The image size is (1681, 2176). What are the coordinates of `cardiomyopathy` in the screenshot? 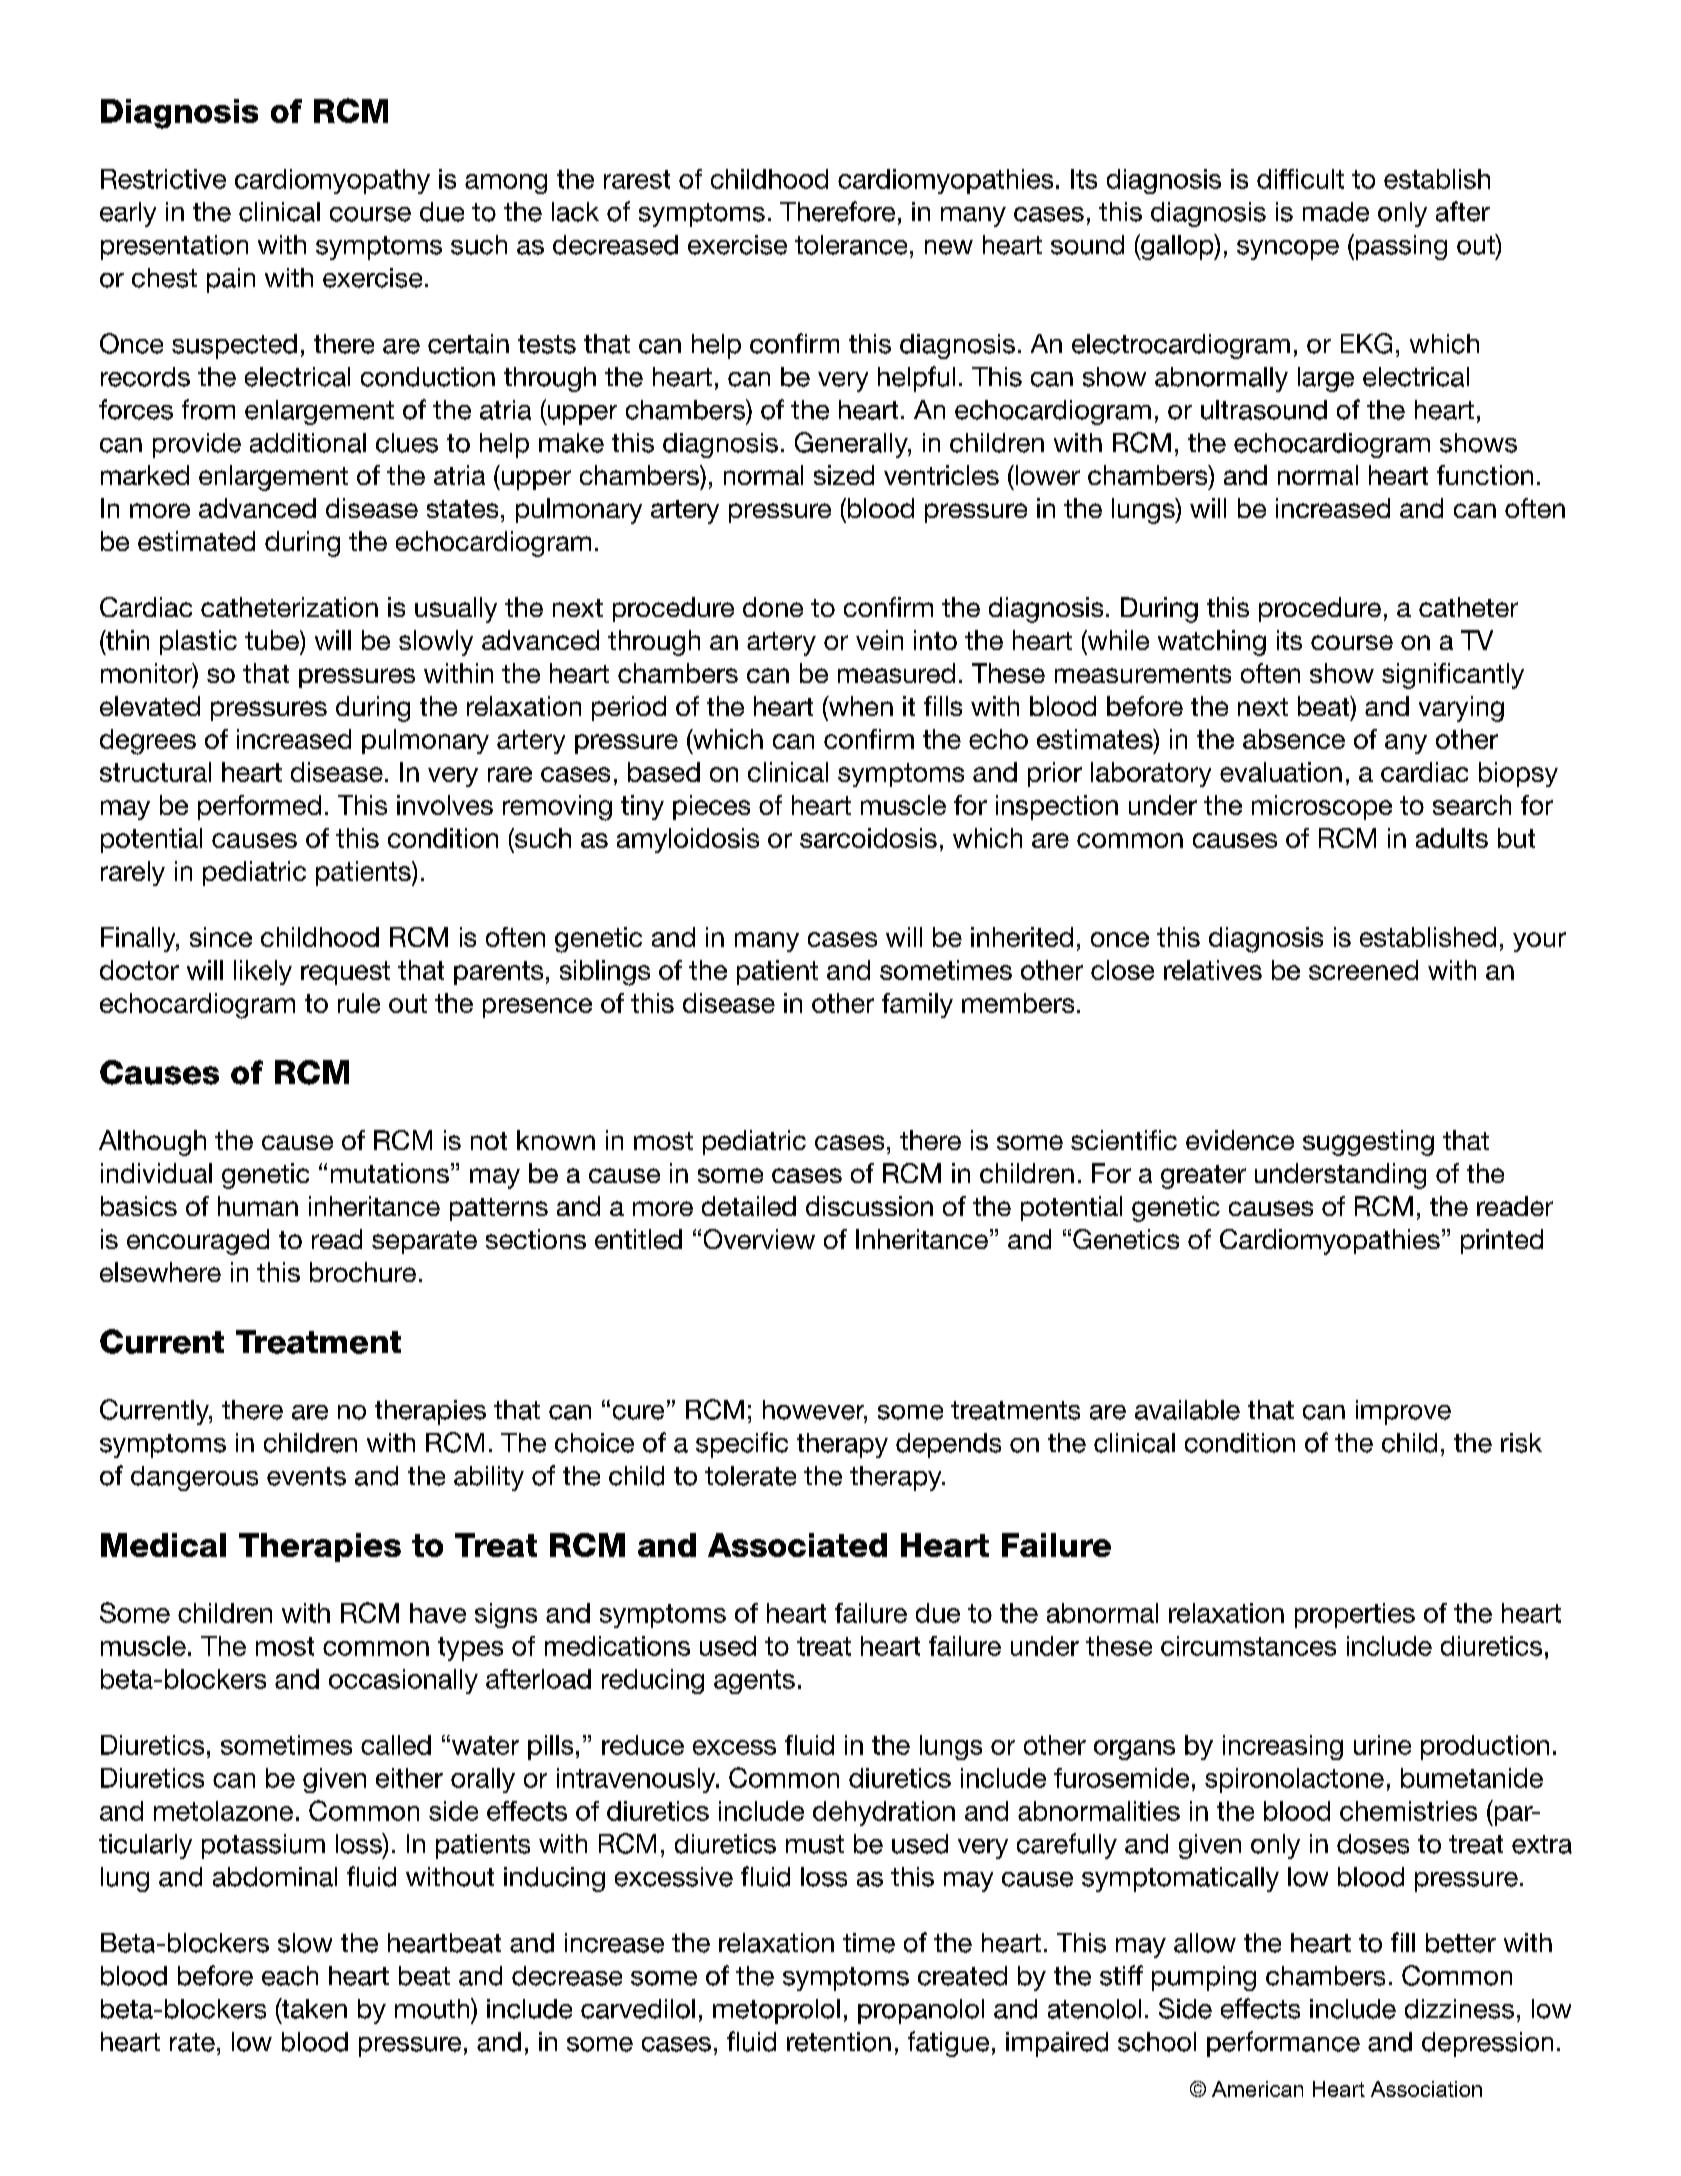 It's located at (332, 181).
